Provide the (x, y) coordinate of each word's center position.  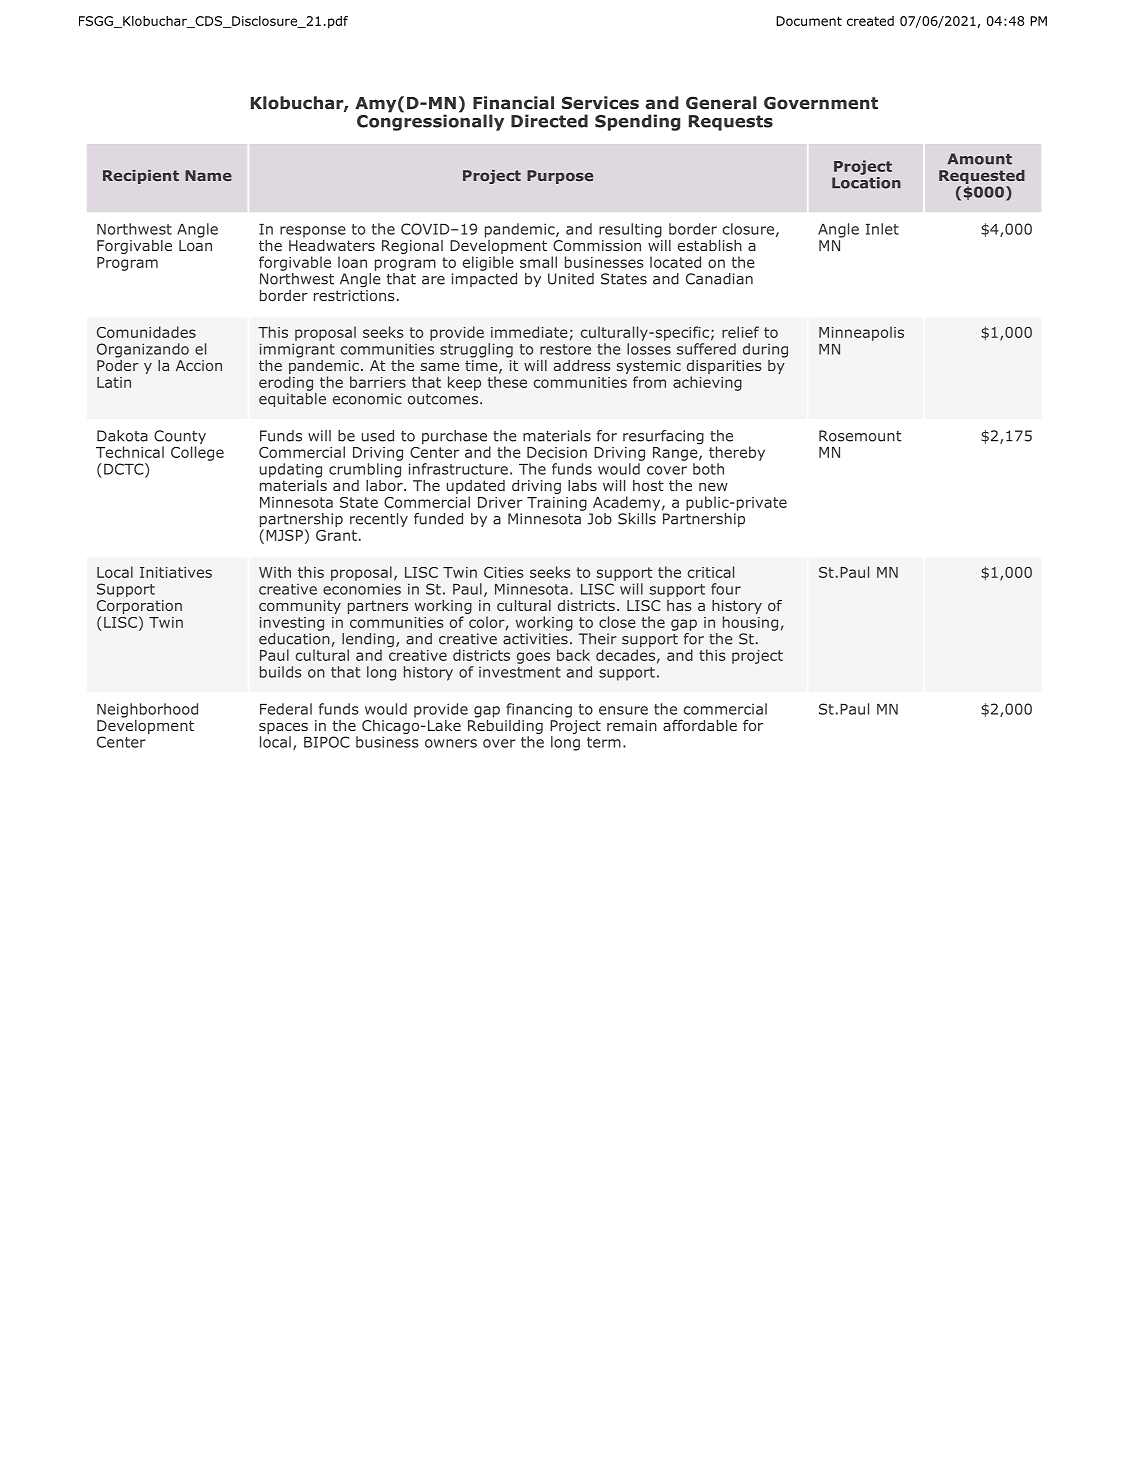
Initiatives (176, 572)
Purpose (560, 177)
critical (711, 572)
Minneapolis (861, 333)
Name (208, 175)
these (507, 382)
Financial (513, 102)
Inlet (882, 229)
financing (539, 710)
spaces (283, 728)
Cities (504, 572)
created (870, 21)
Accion (199, 365)
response (313, 232)
